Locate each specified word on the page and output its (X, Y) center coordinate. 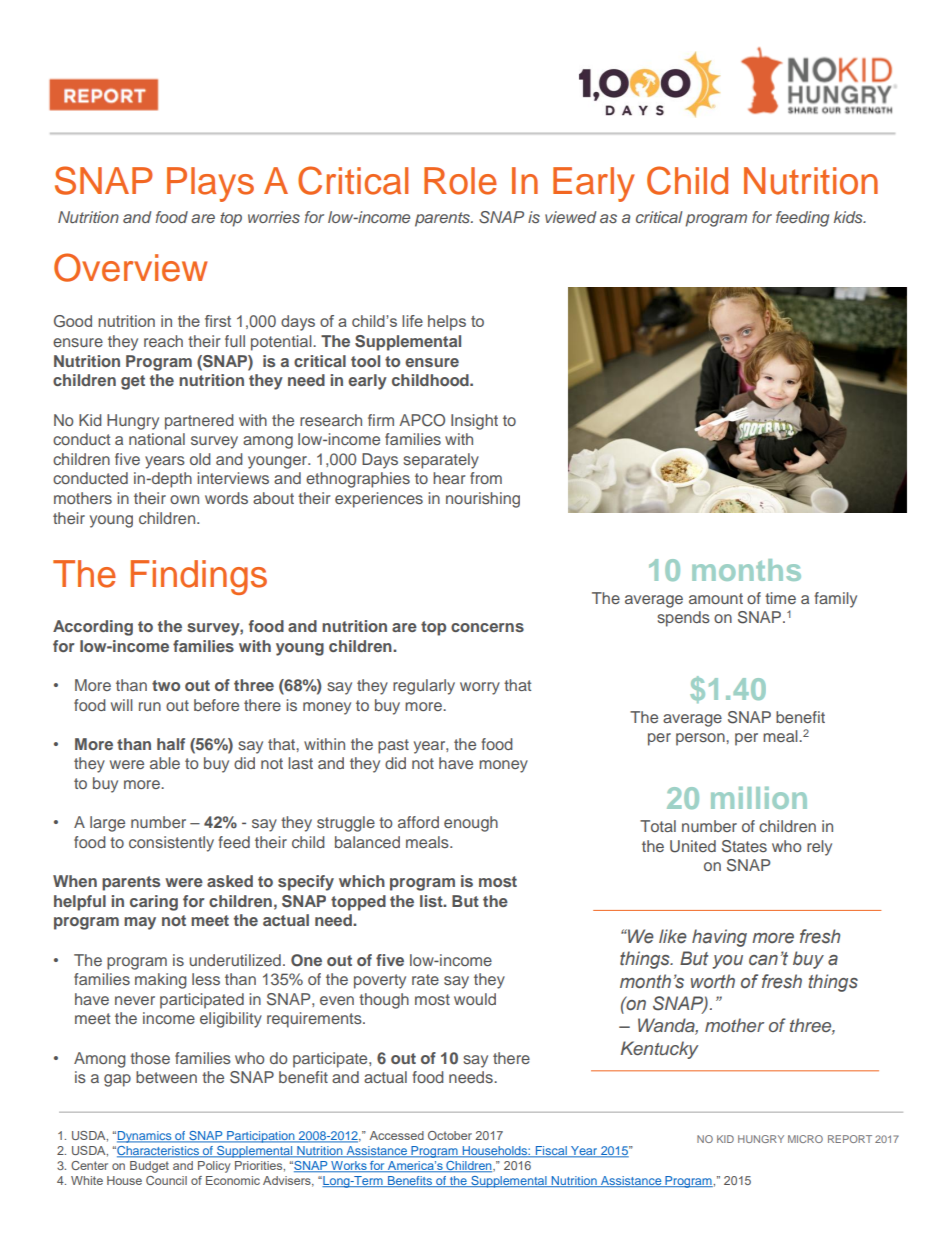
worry (480, 688)
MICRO (805, 1139)
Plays (210, 184)
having (719, 938)
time (780, 598)
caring (154, 903)
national (157, 439)
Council (166, 1180)
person (701, 739)
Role (460, 181)
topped (358, 903)
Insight (474, 422)
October (450, 1135)
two (166, 685)
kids (849, 217)
